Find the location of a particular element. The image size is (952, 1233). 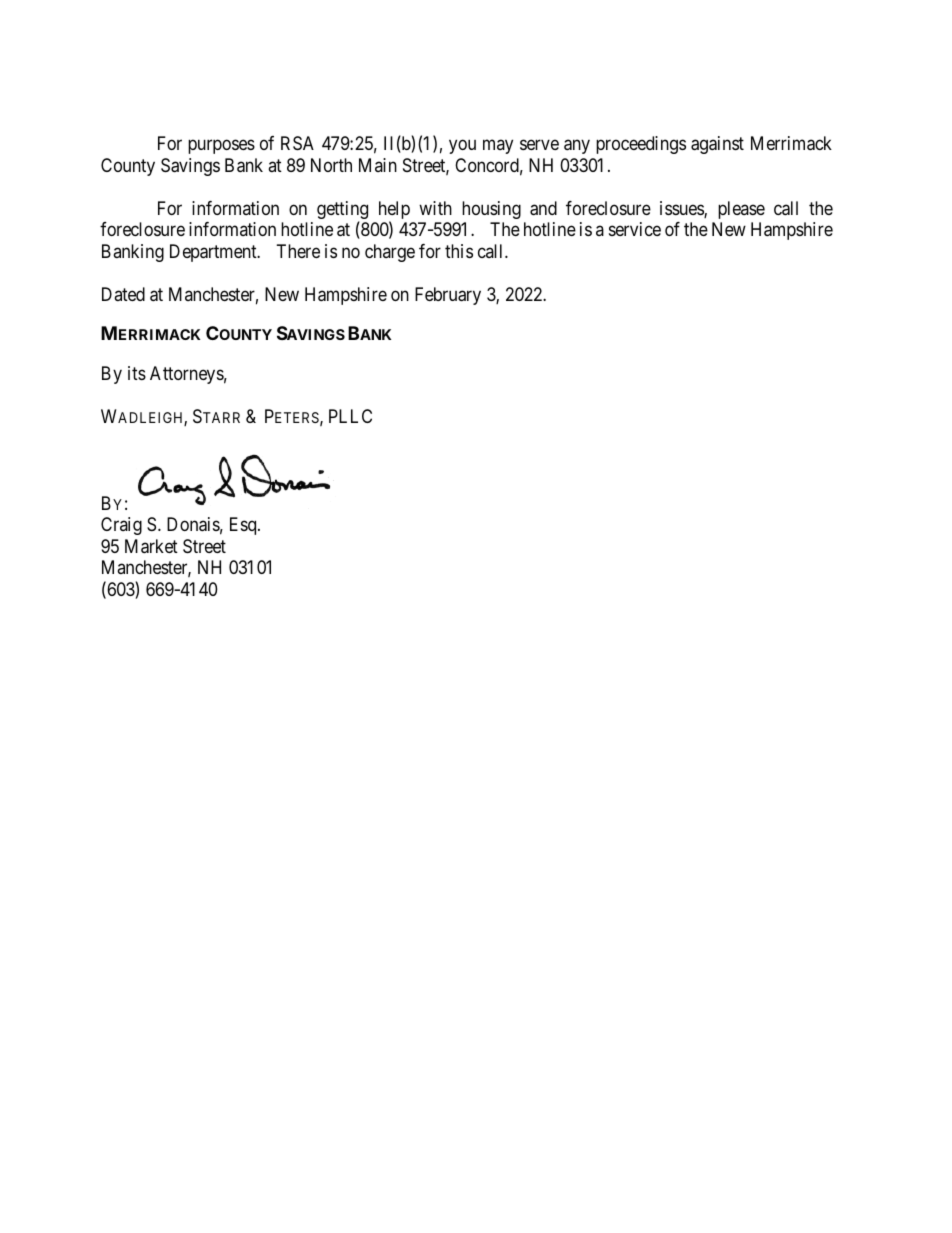

Dated is located at coordinates (123, 294).
